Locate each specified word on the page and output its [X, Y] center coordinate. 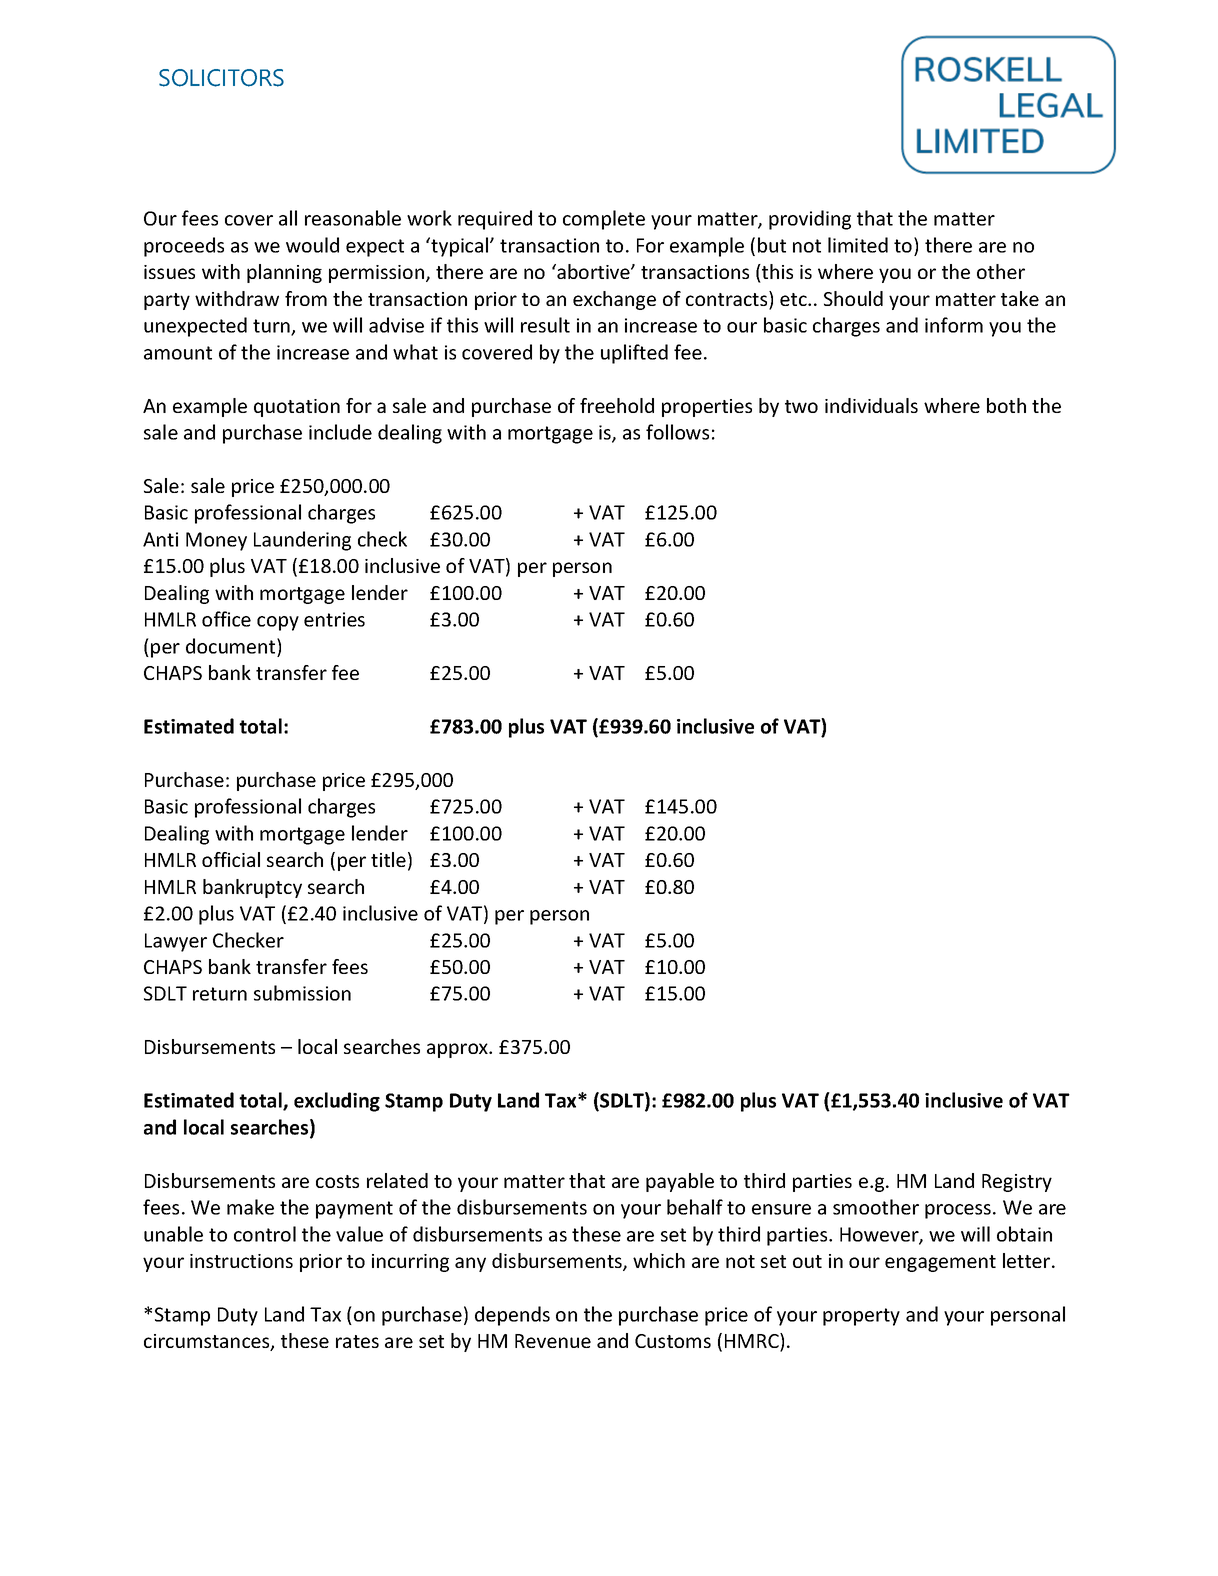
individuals [871, 405]
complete [604, 220]
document [232, 646]
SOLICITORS [221, 78]
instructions [241, 1261]
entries [334, 619]
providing [810, 220]
